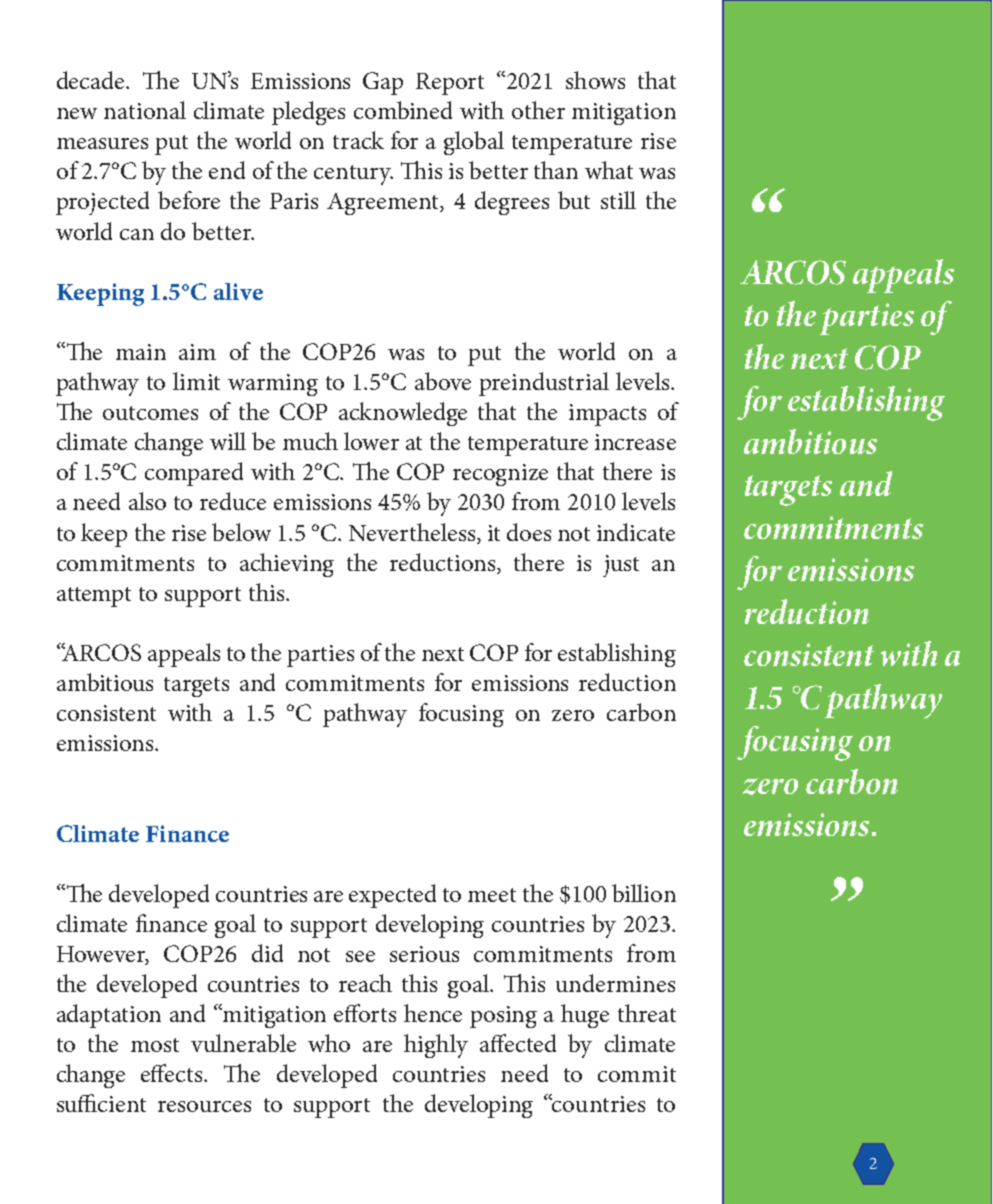 This image has height=1204, width=993. Describe the element at coordinates (173, 1073) in the image. I see `effects` at that location.
